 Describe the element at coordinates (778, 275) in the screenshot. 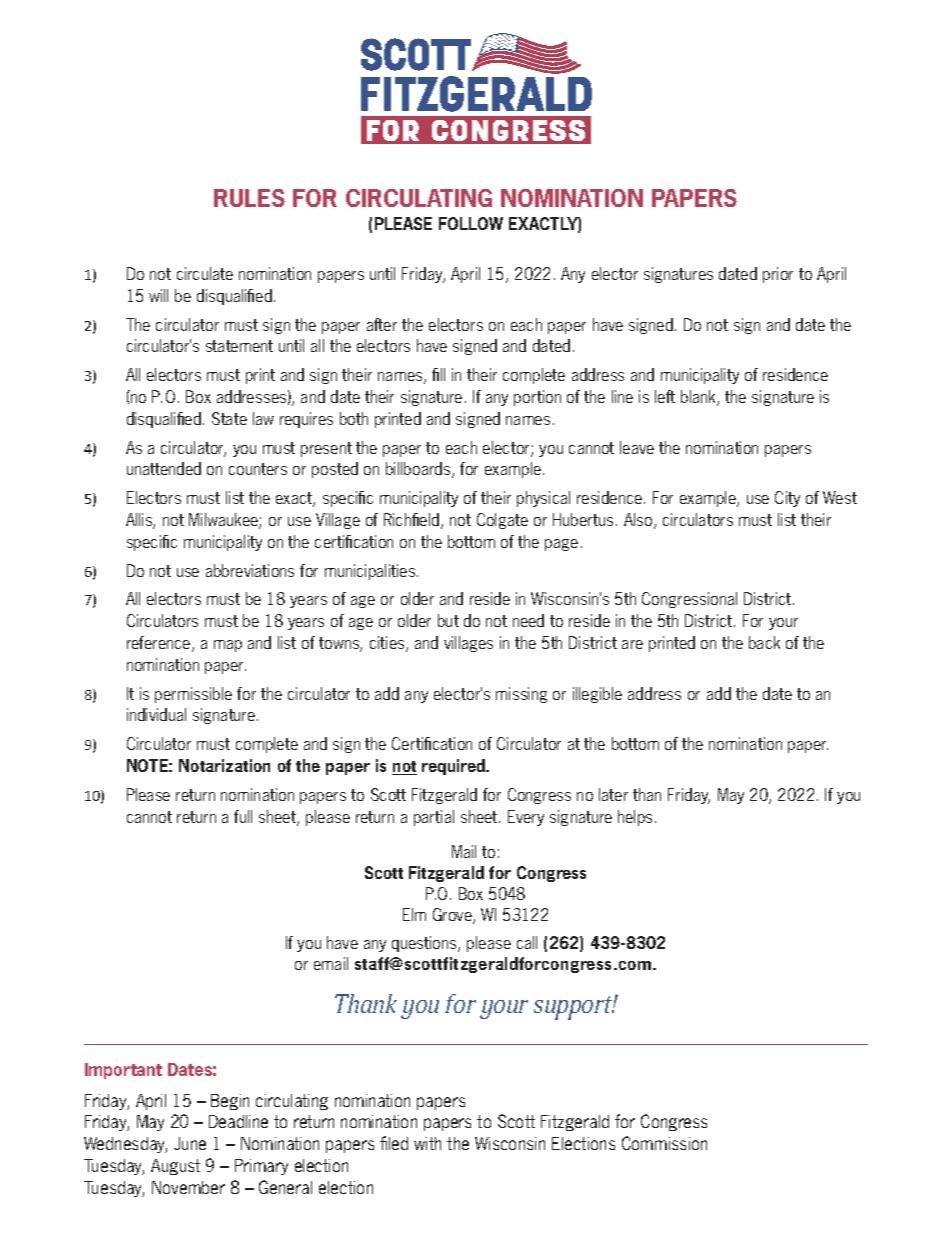

I see `prior` at that location.
